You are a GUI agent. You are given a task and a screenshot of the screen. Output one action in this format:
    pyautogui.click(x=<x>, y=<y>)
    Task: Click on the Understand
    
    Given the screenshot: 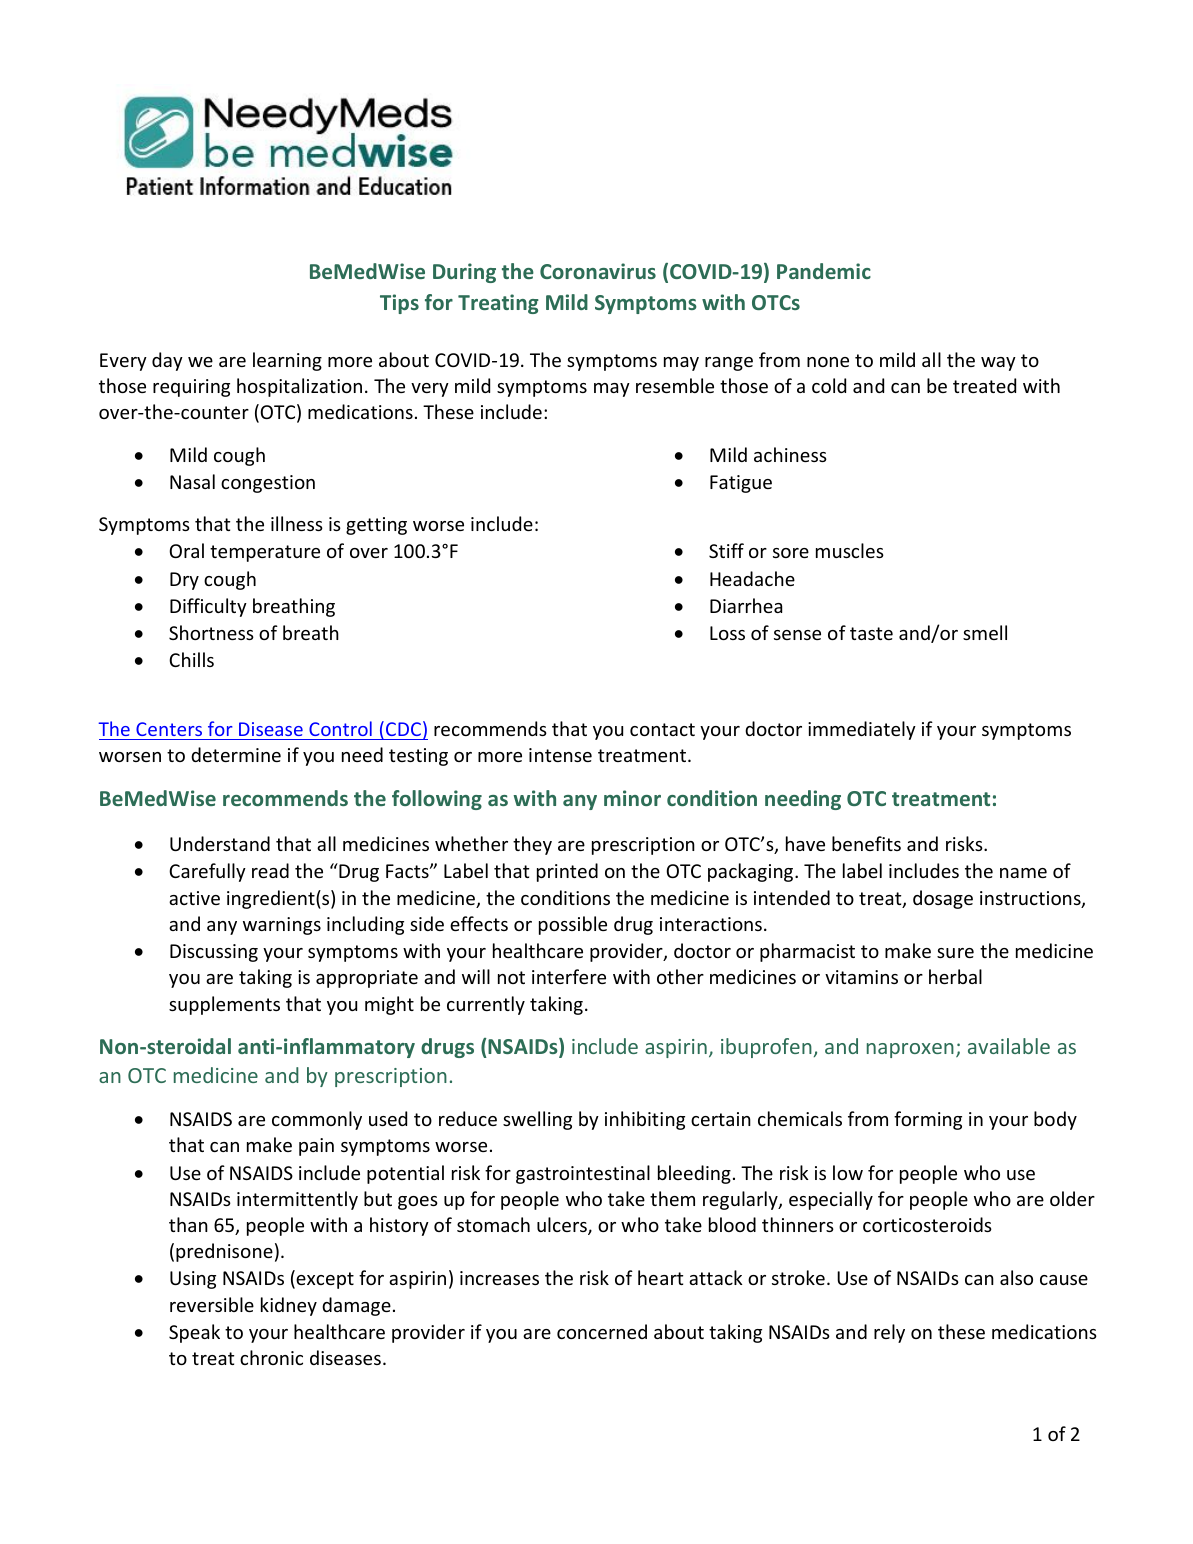 What is the action you would take?
    pyautogui.click(x=220, y=843)
